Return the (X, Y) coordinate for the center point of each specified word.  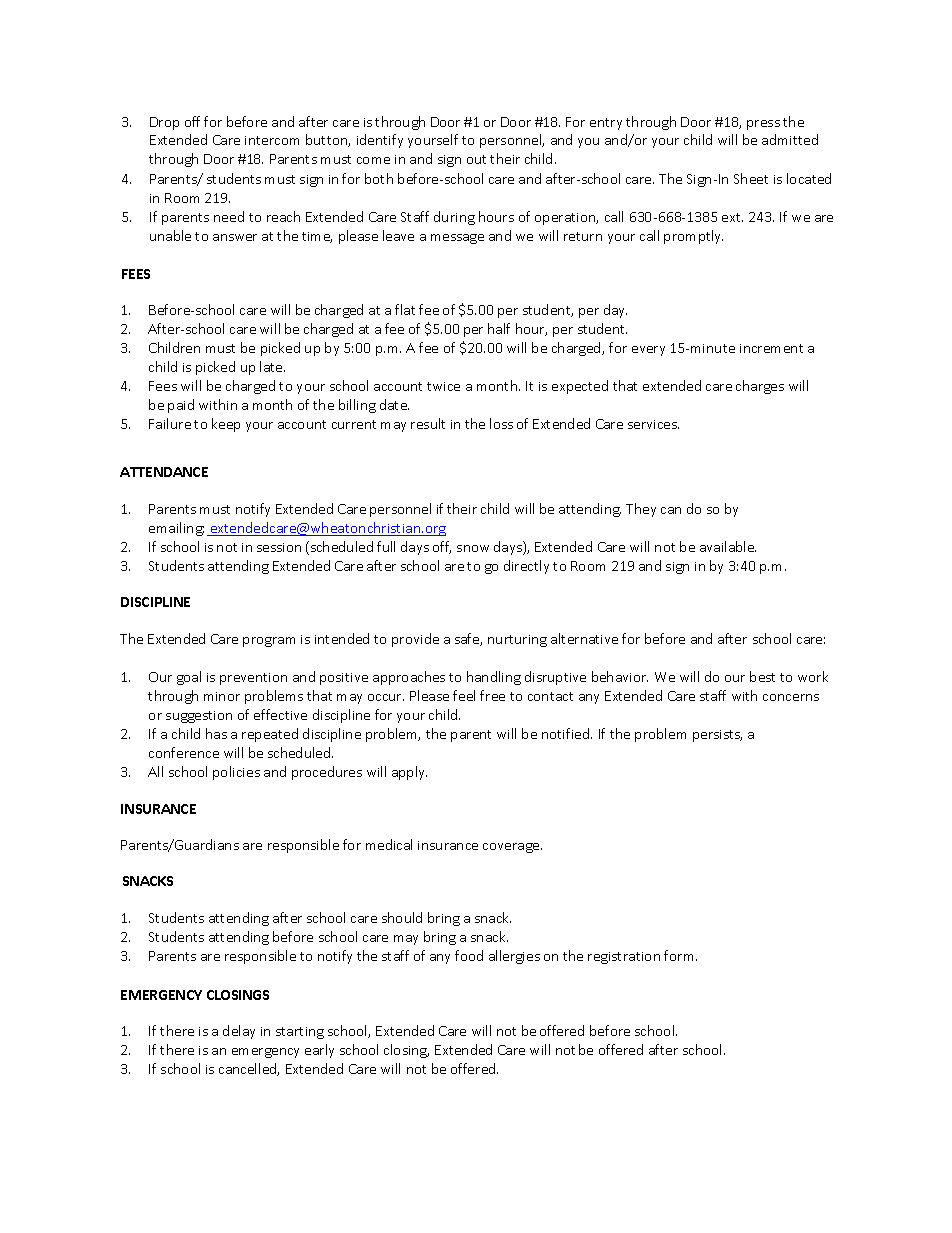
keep (226, 425)
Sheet (751, 178)
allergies (514, 957)
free (492, 695)
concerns (791, 697)
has (216, 733)
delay (239, 1032)
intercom (272, 140)
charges (760, 387)
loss (501, 423)
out (476, 159)
